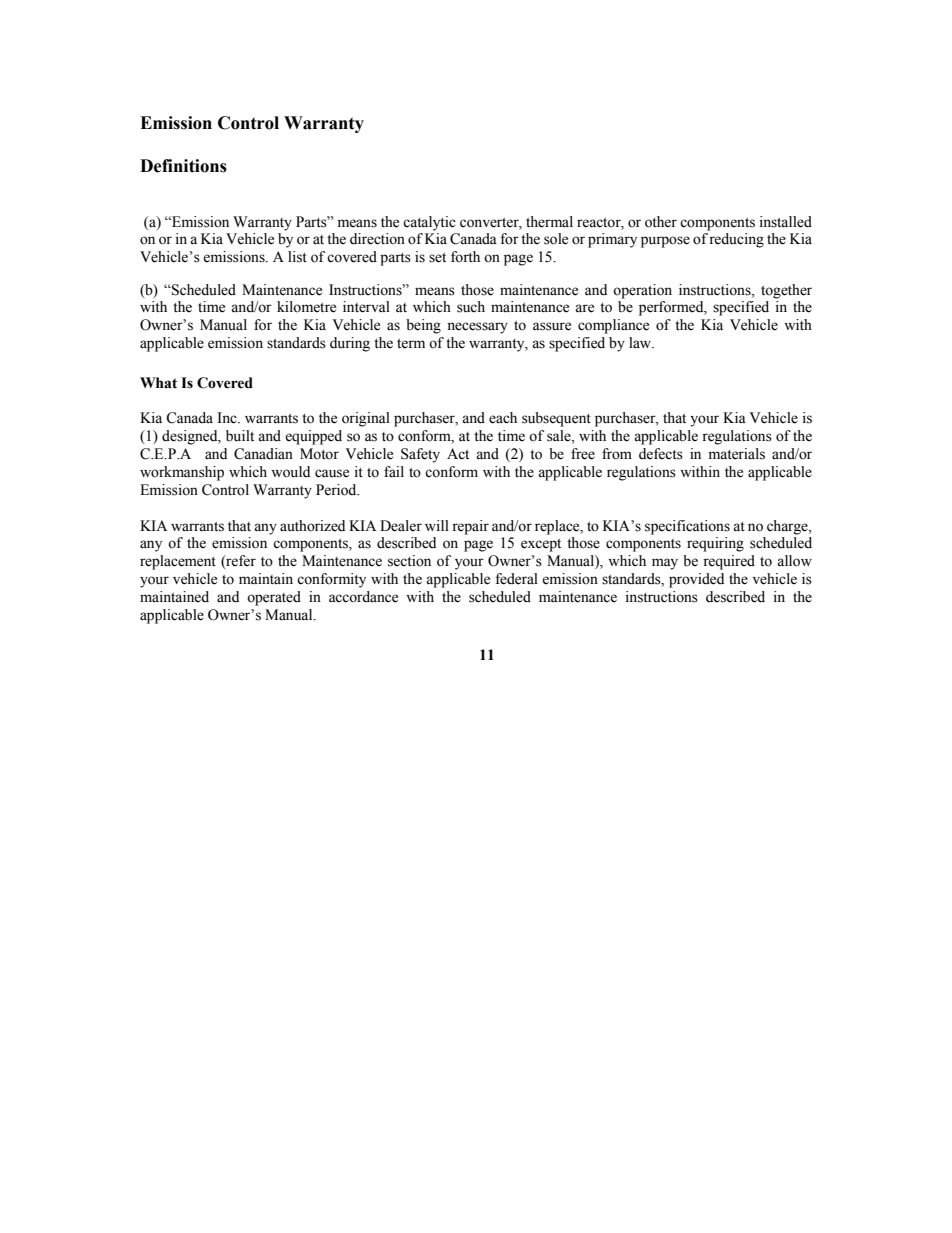 The width and height of the screenshot is (952, 1233). I want to click on Definitions, so click(183, 166).
